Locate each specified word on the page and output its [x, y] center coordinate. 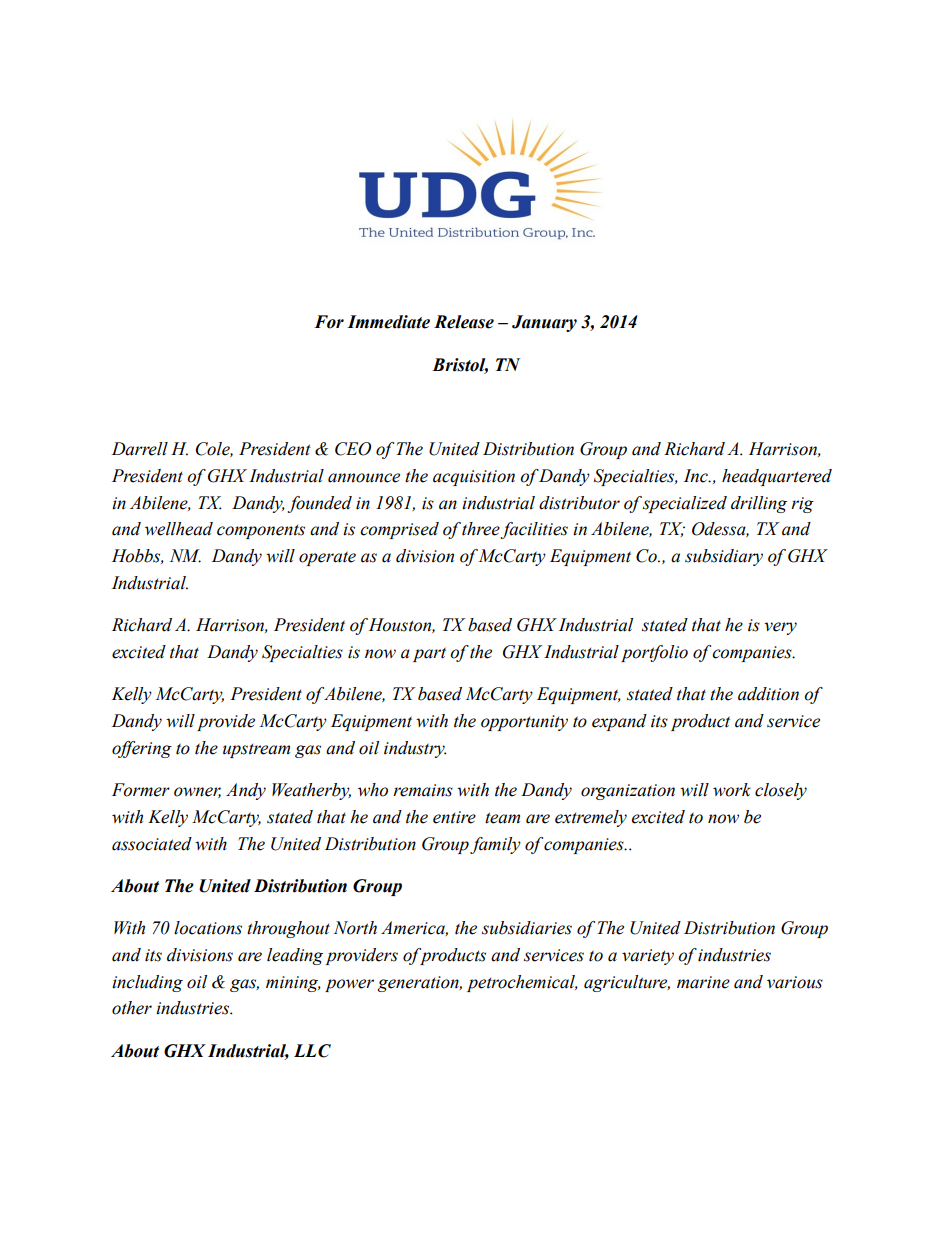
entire [454, 817]
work [732, 790]
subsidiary [724, 557]
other [132, 1008]
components [261, 531]
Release [464, 322]
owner [197, 792]
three [481, 530]
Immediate [388, 322]
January [544, 323]
